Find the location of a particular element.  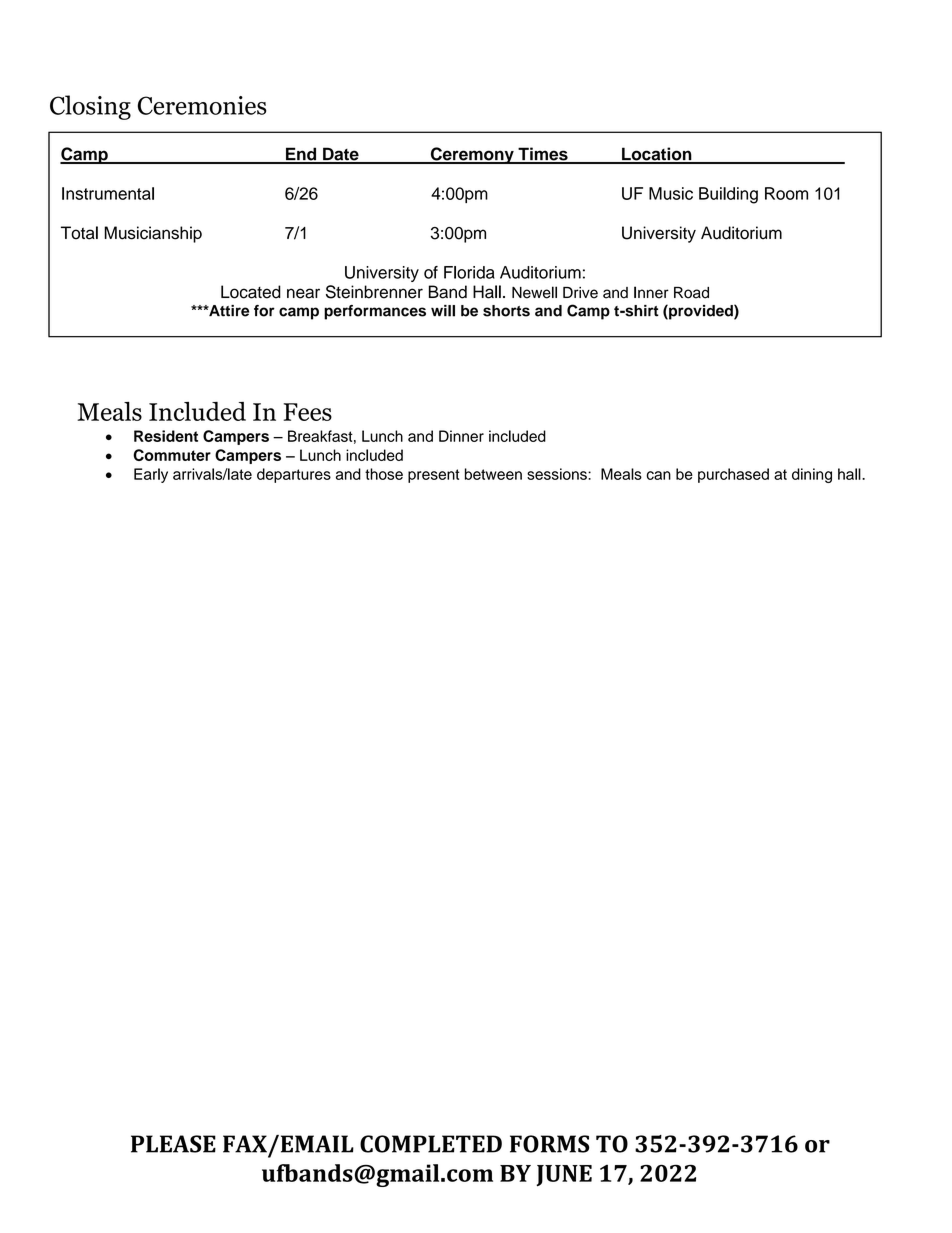

COMPLETED is located at coordinates (431, 1144).
